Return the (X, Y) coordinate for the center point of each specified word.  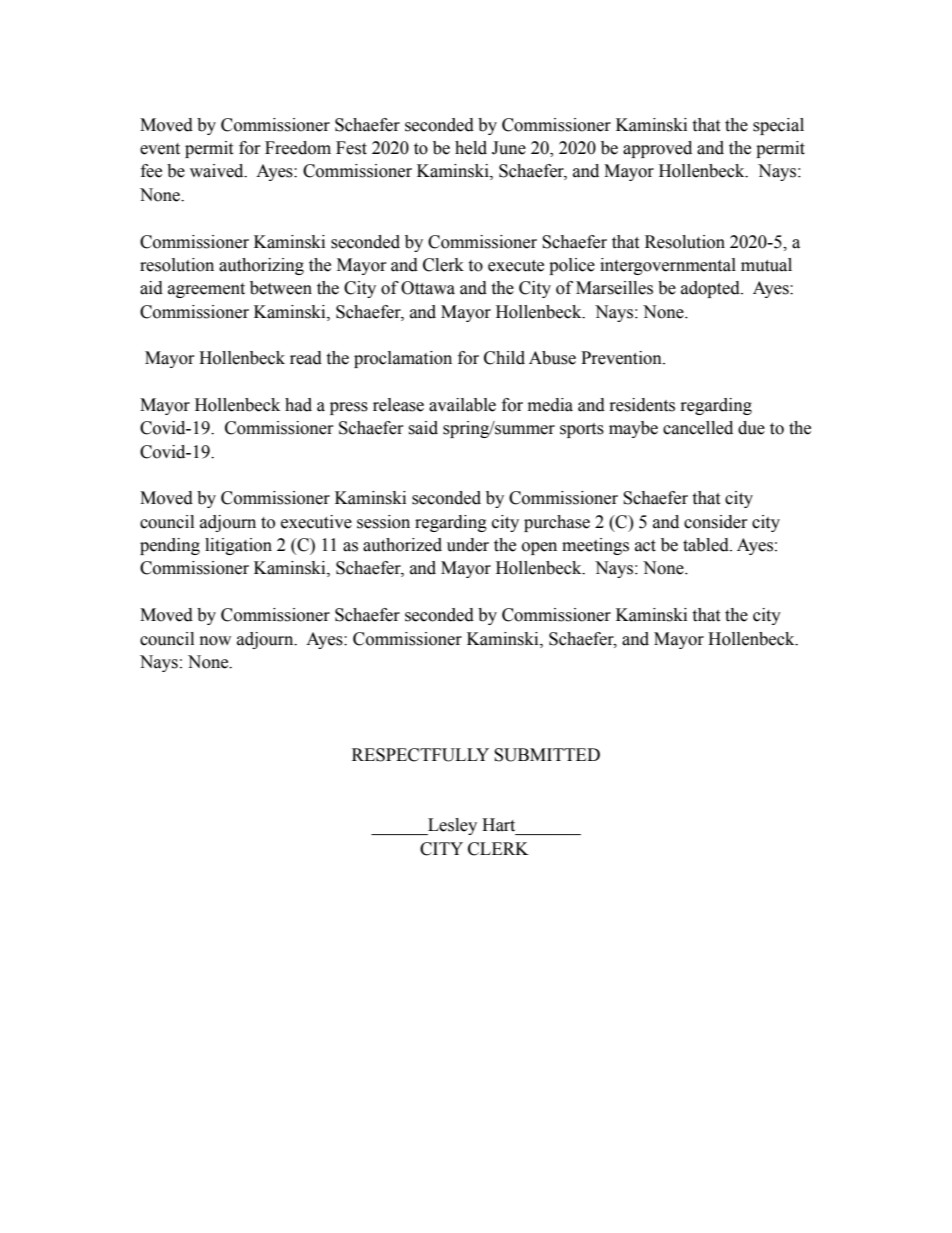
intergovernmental (668, 266)
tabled (707, 545)
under (468, 545)
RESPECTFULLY (420, 755)
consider (716, 522)
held (471, 148)
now (215, 641)
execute (516, 266)
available (462, 405)
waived (218, 171)
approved (657, 149)
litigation (238, 546)
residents (642, 405)
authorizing (261, 266)
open (539, 548)
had (298, 405)
